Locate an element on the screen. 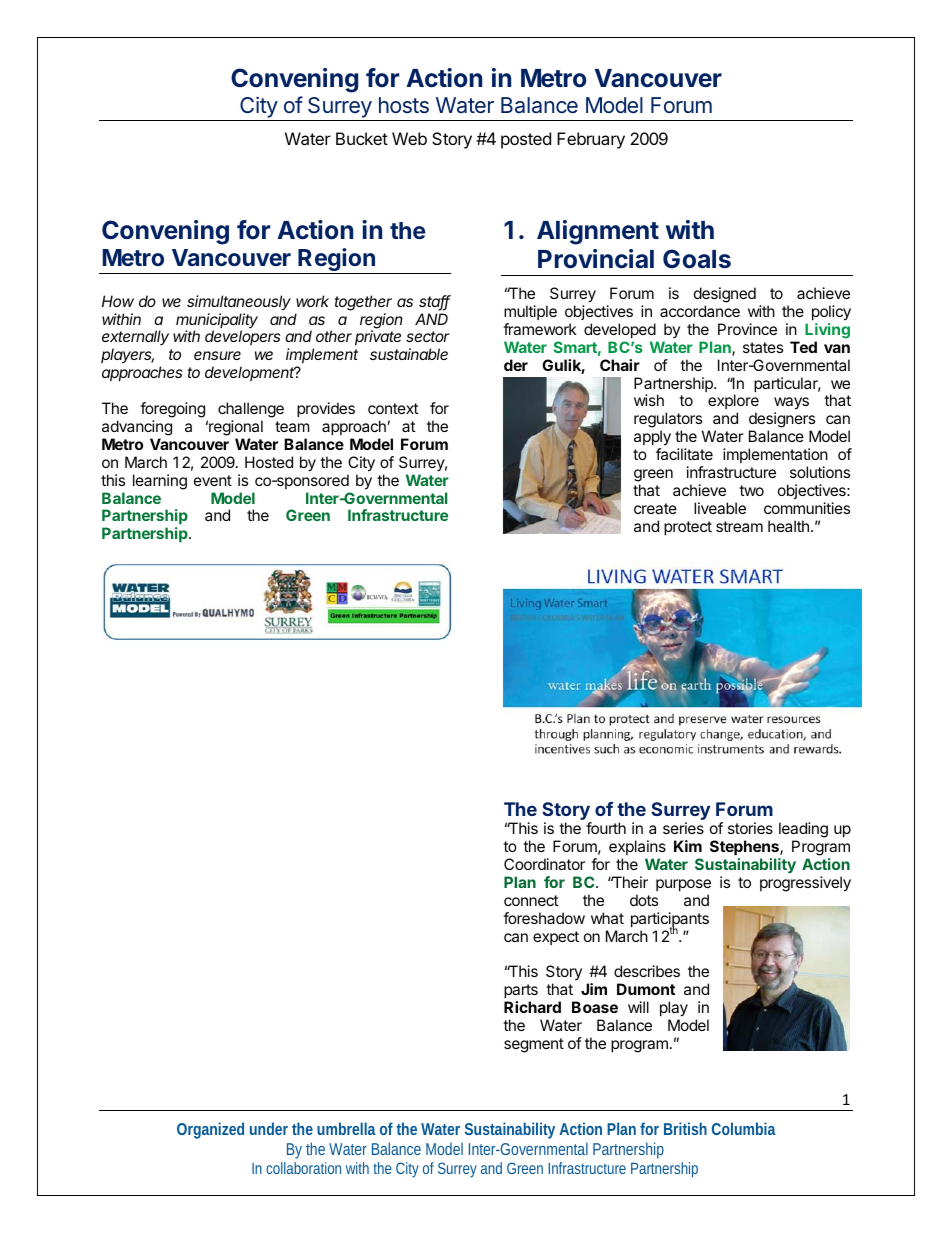  context is located at coordinates (393, 408).
